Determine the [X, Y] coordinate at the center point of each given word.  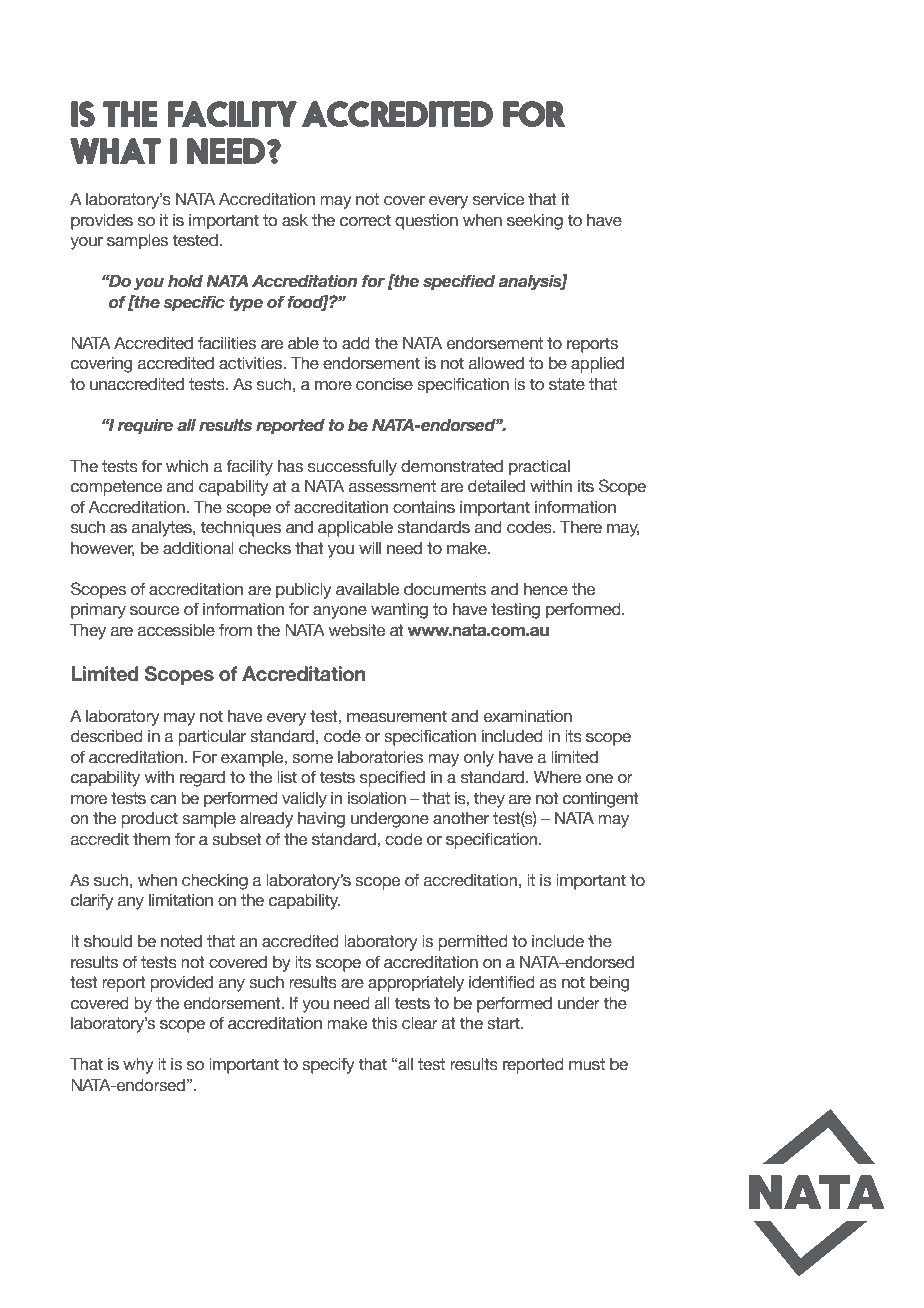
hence [546, 589]
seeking [535, 221]
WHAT [115, 151]
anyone [340, 612]
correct [365, 220]
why [138, 1065]
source [154, 611]
